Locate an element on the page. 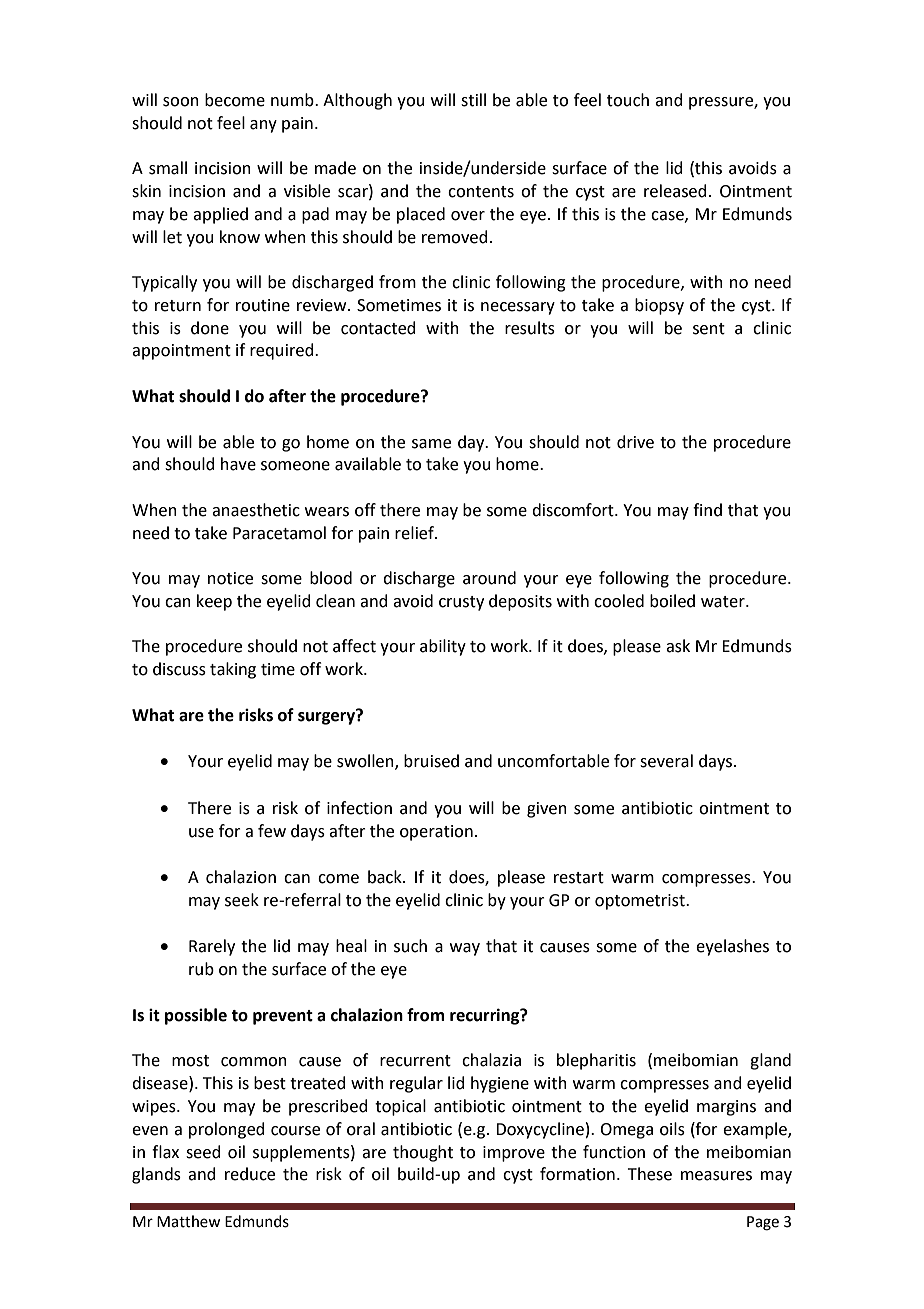 This image has height=1309, width=924. ask is located at coordinates (678, 646).
